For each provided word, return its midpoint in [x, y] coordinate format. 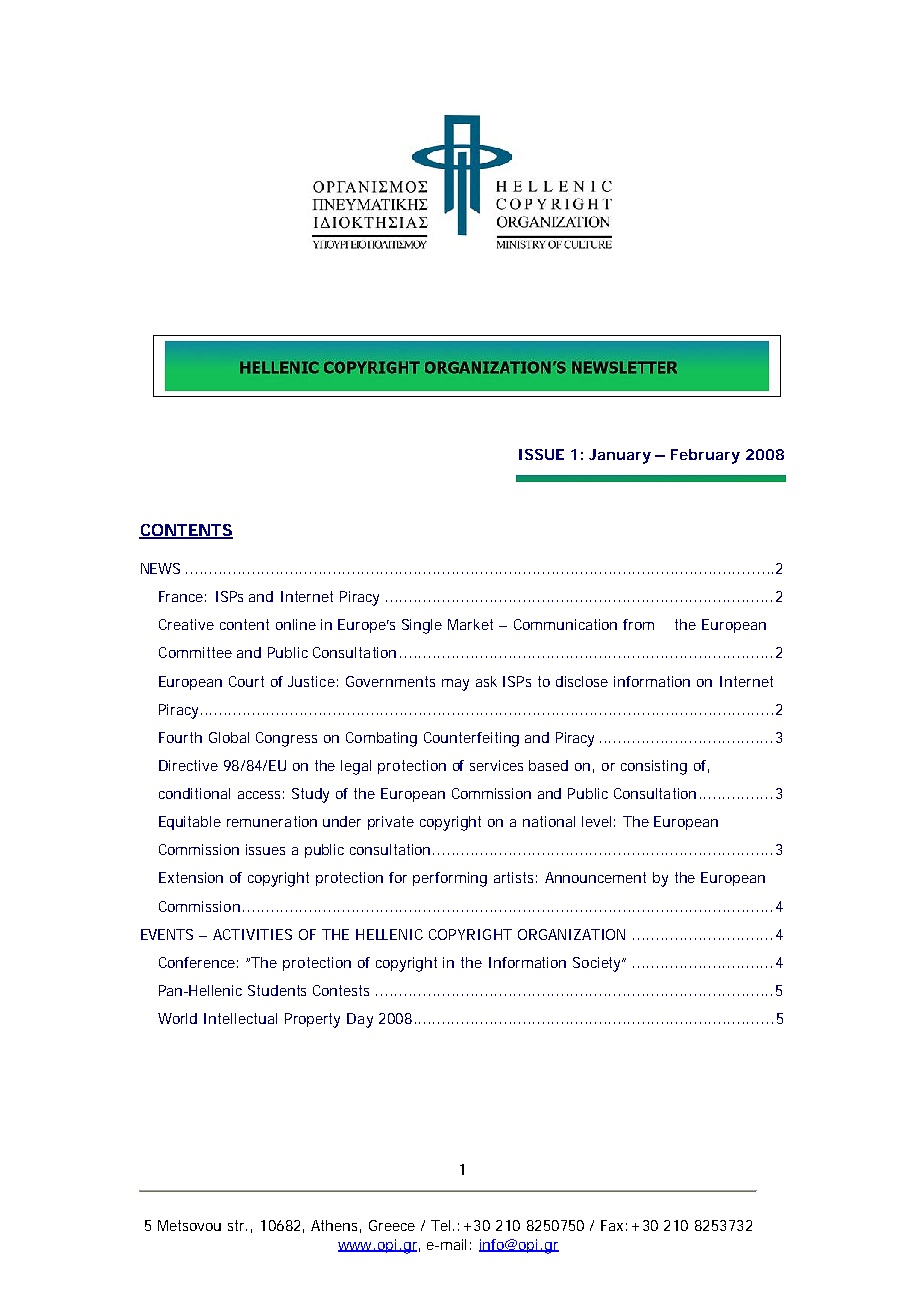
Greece [392, 1225]
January [620, 456]
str [237, 1225]
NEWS [160, 568]
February [705, 456]
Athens [336, 1226]
